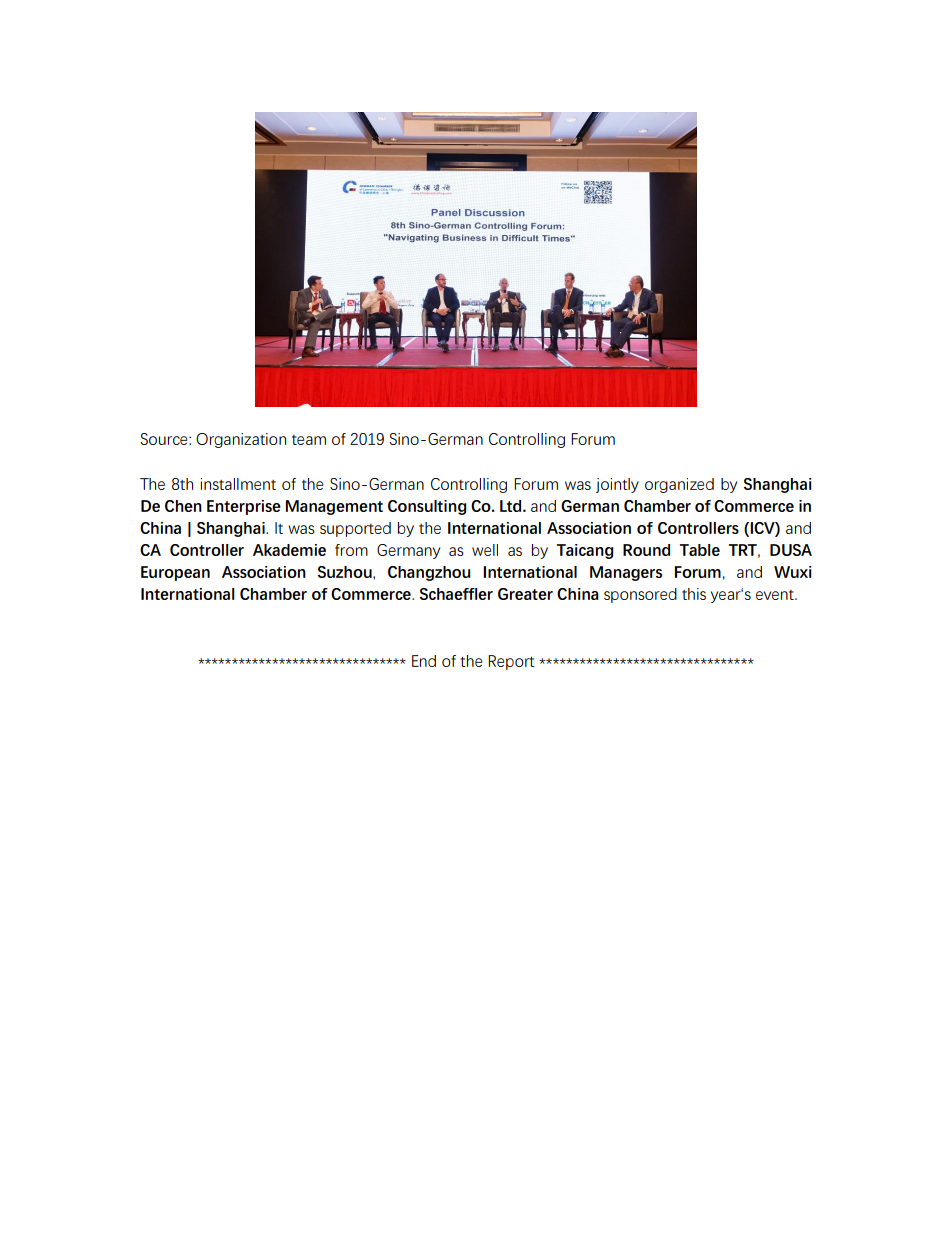  I want to click on European, so click(175, 573).
